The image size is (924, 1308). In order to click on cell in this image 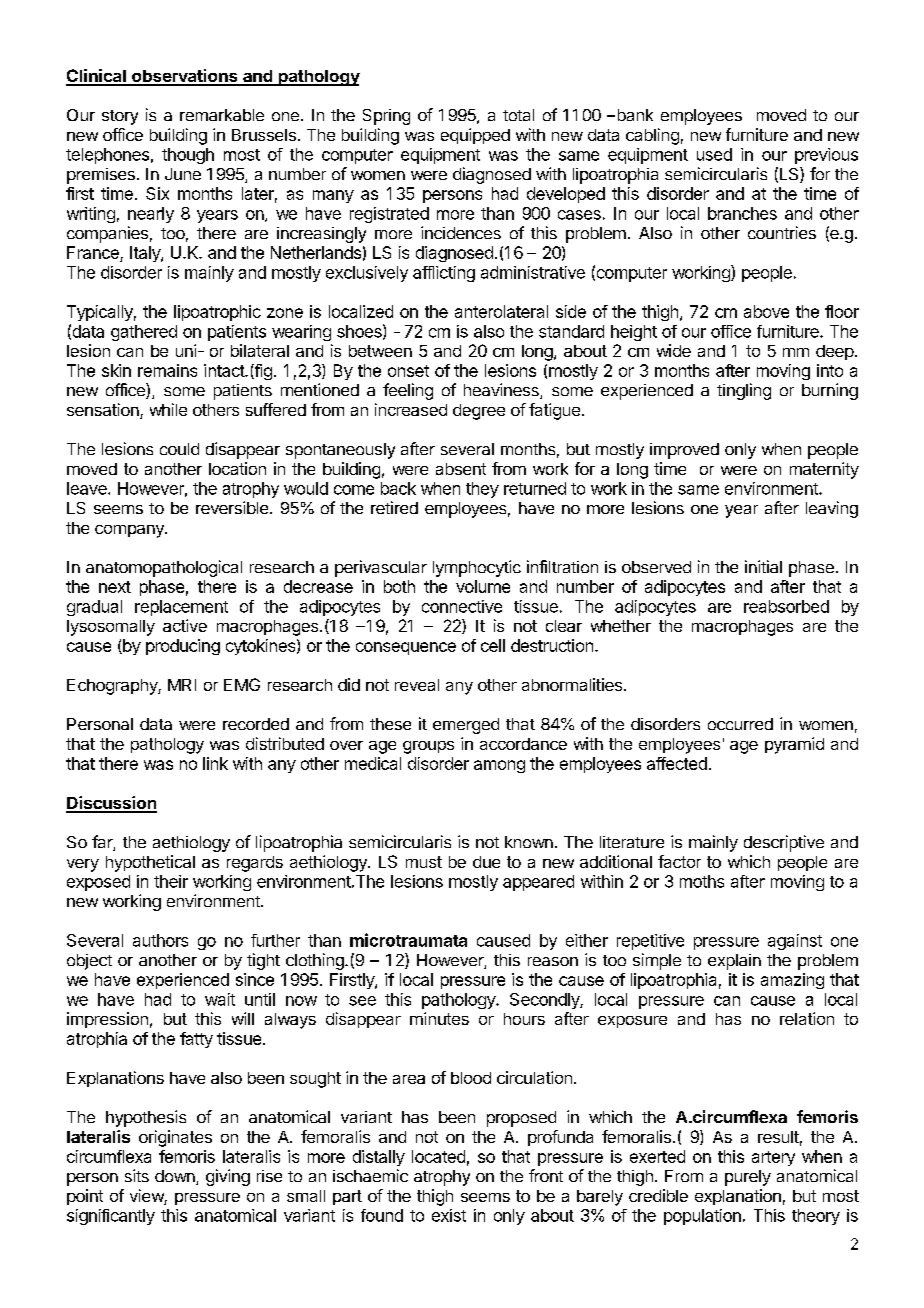, I will do `click(493, 645)`.
